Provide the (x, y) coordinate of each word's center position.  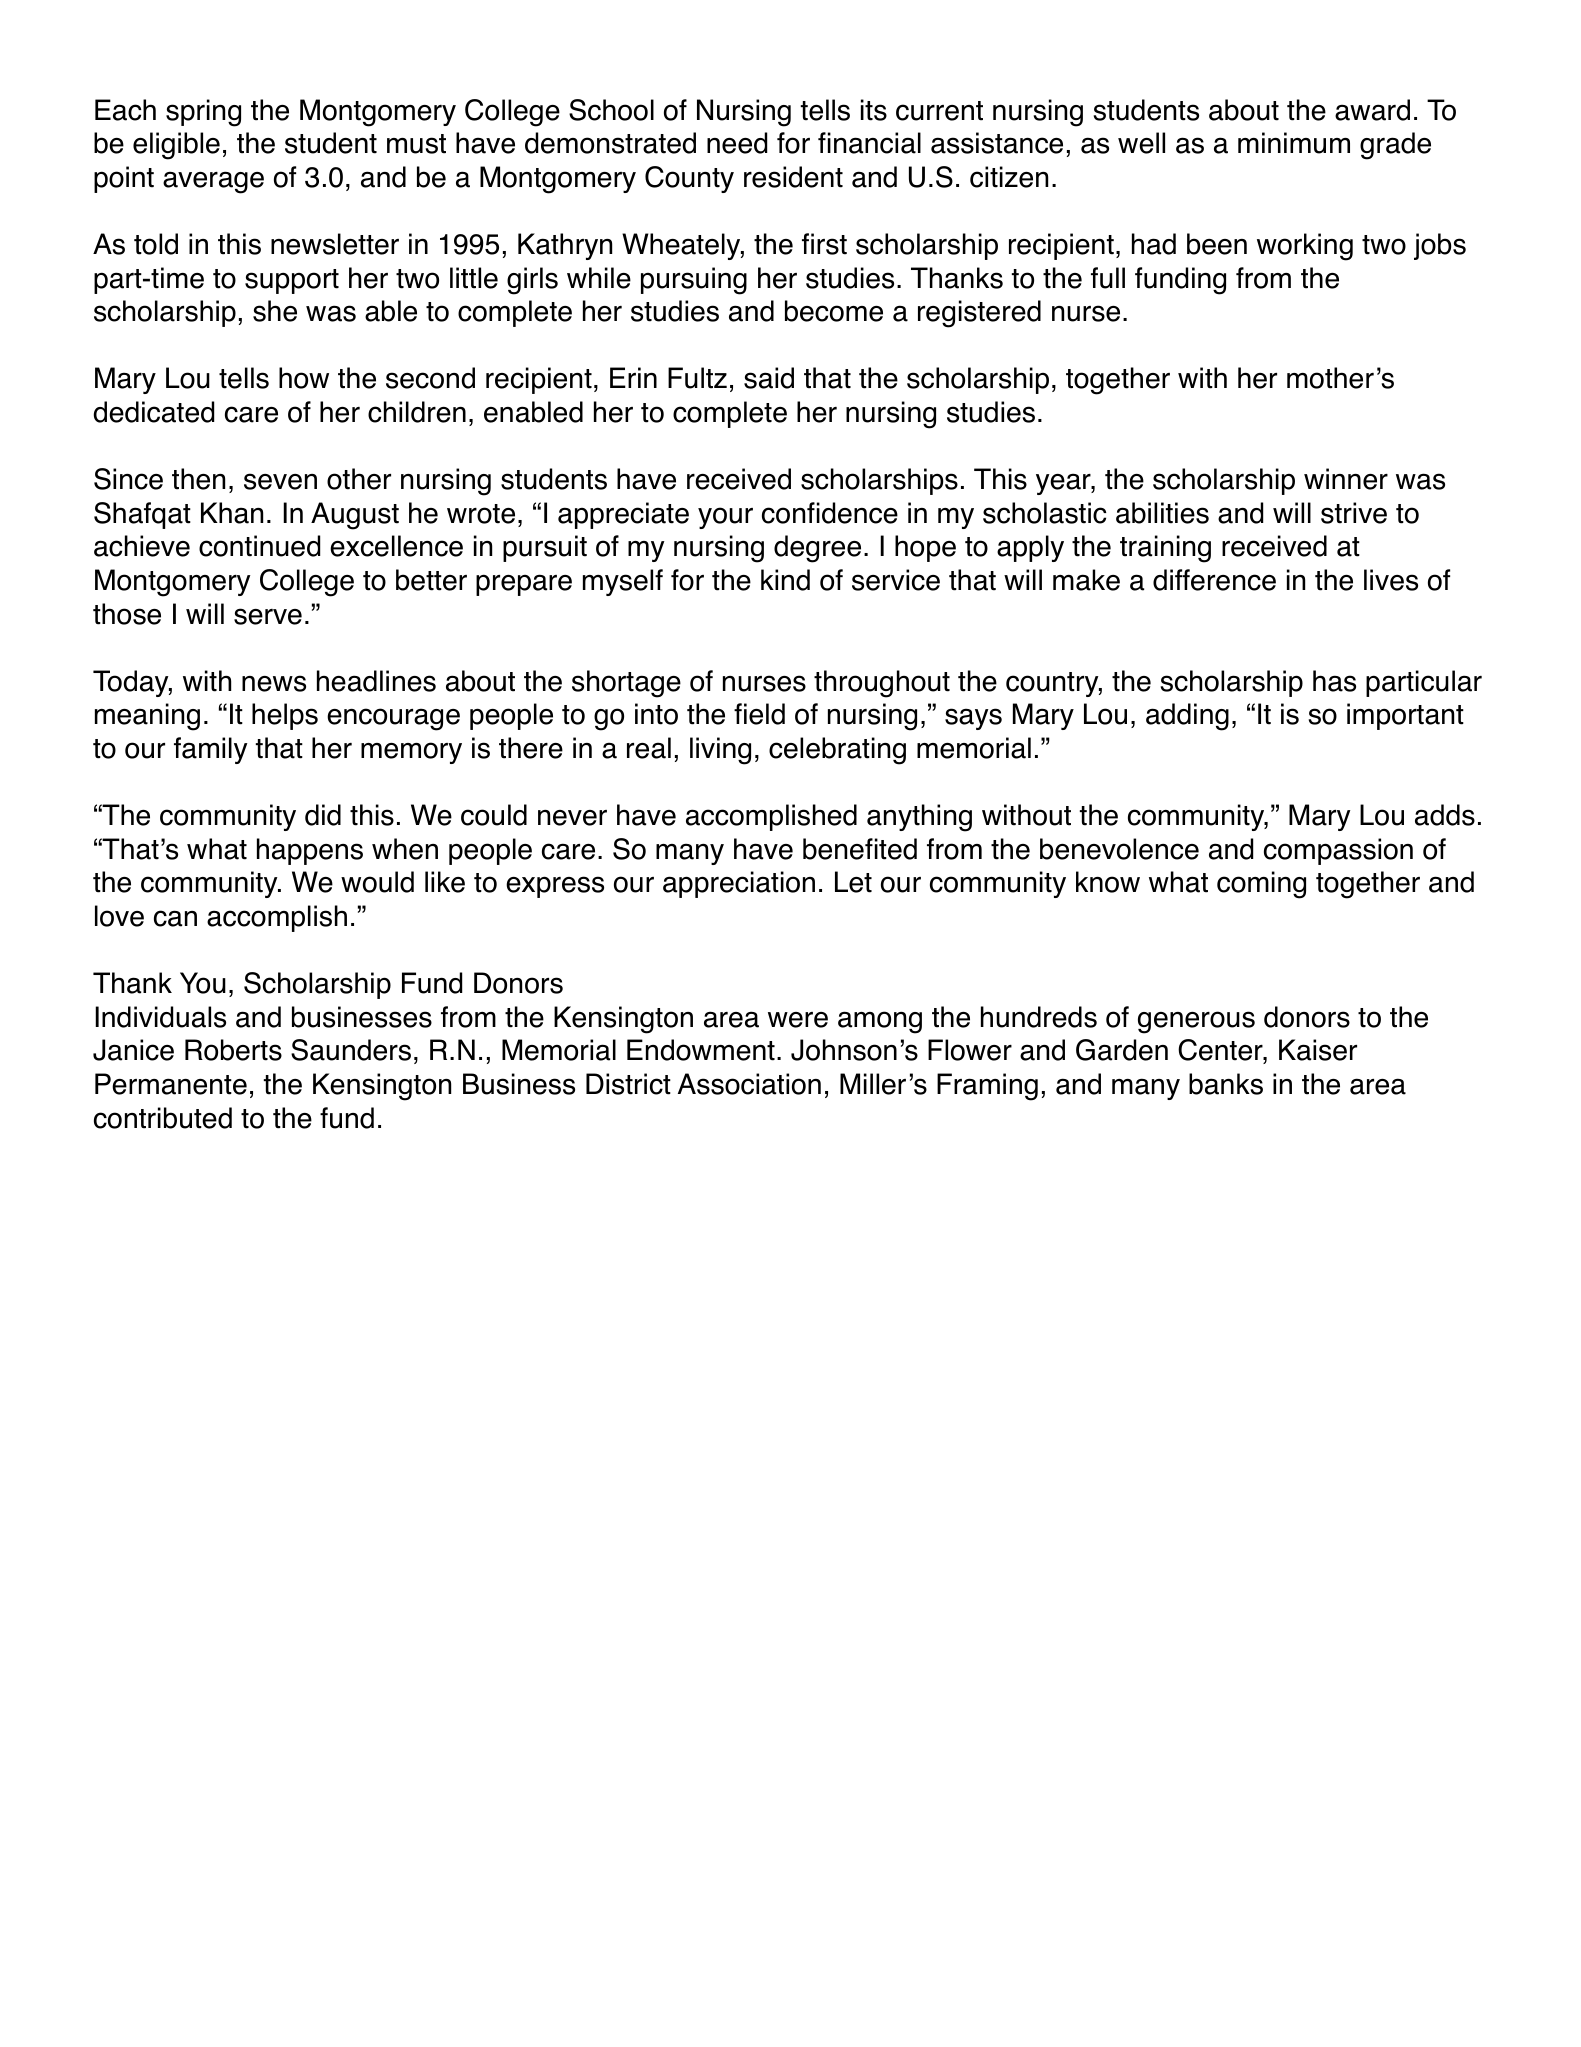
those (127, 614)
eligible (176, 146)
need (737, 143)
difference (1214, 580)
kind (785, 580)
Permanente (171, 1084)
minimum (1294, 143)
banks (1226, 1084)
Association (749, 1084)
